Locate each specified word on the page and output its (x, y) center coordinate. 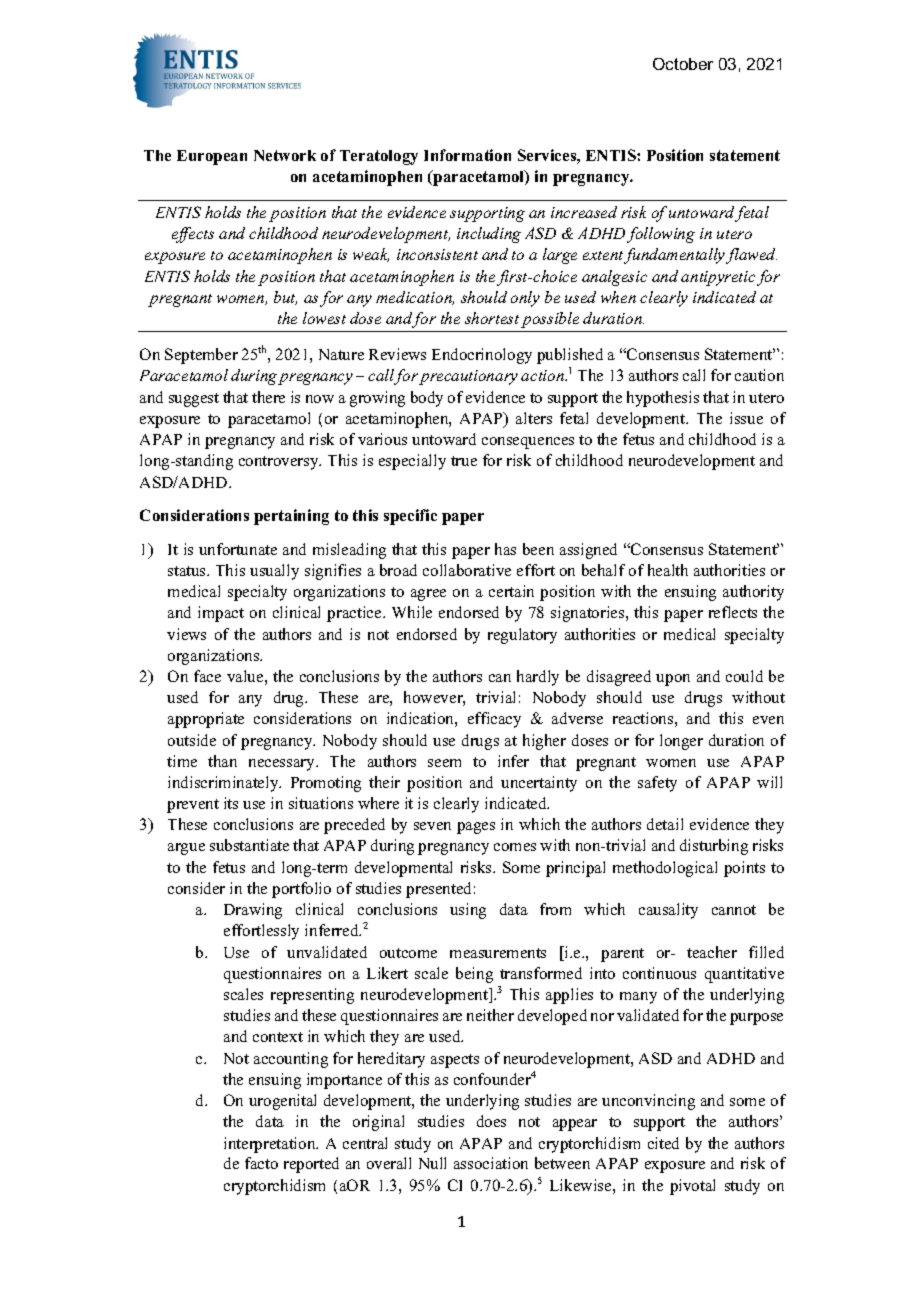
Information (467, 155)
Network (285, 155)
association (491, 1163)
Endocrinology (482, 356)
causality (668, 911)
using (468, 911)
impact (221, 614)
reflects (733, 612)
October (683, 64)
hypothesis (663, 399)
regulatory (522, 636)
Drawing (253, 911)
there (268, 397)
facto (261, 1163)
